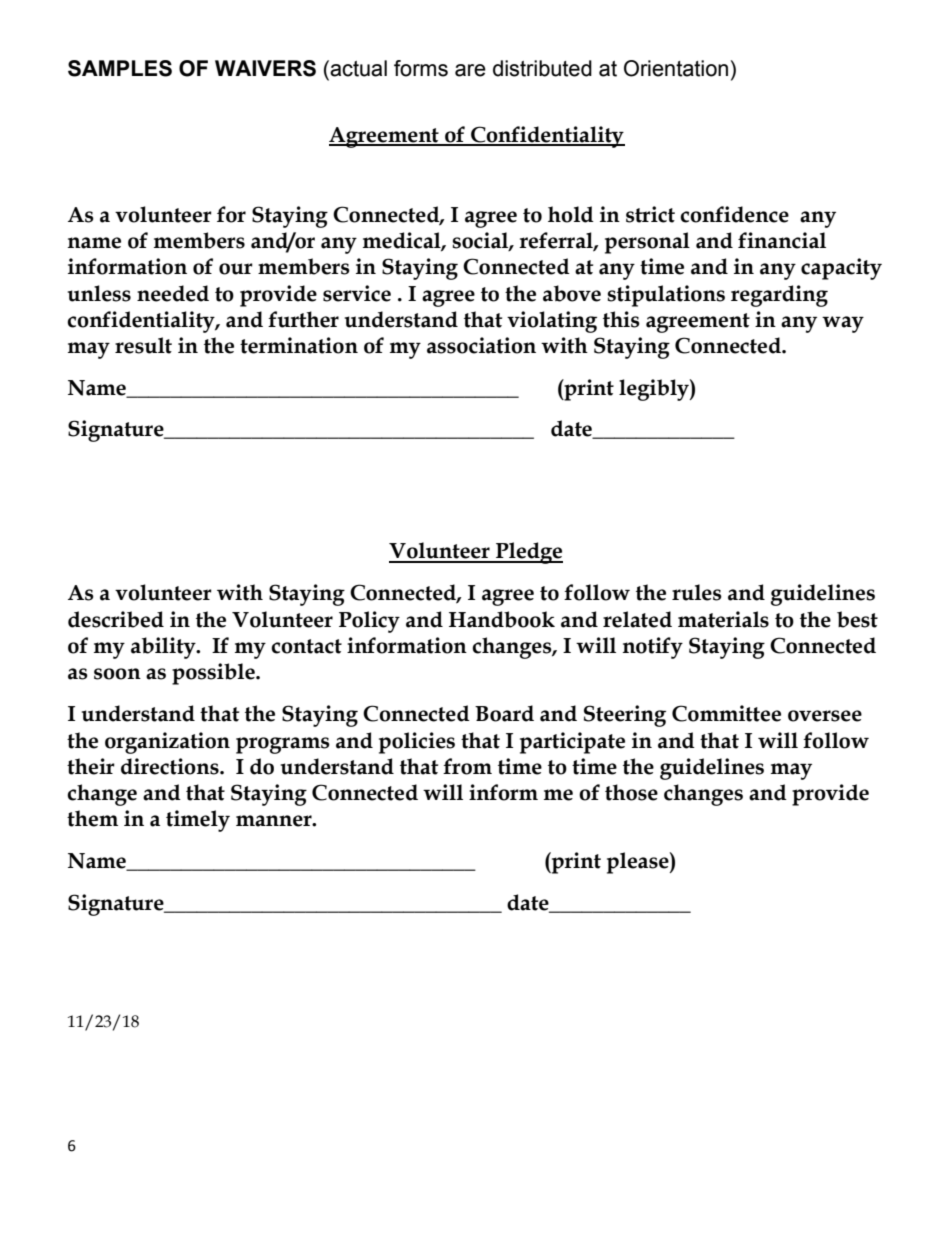  Describe the element at coordinates (631, 792) in the page. I see `those` at that location.
